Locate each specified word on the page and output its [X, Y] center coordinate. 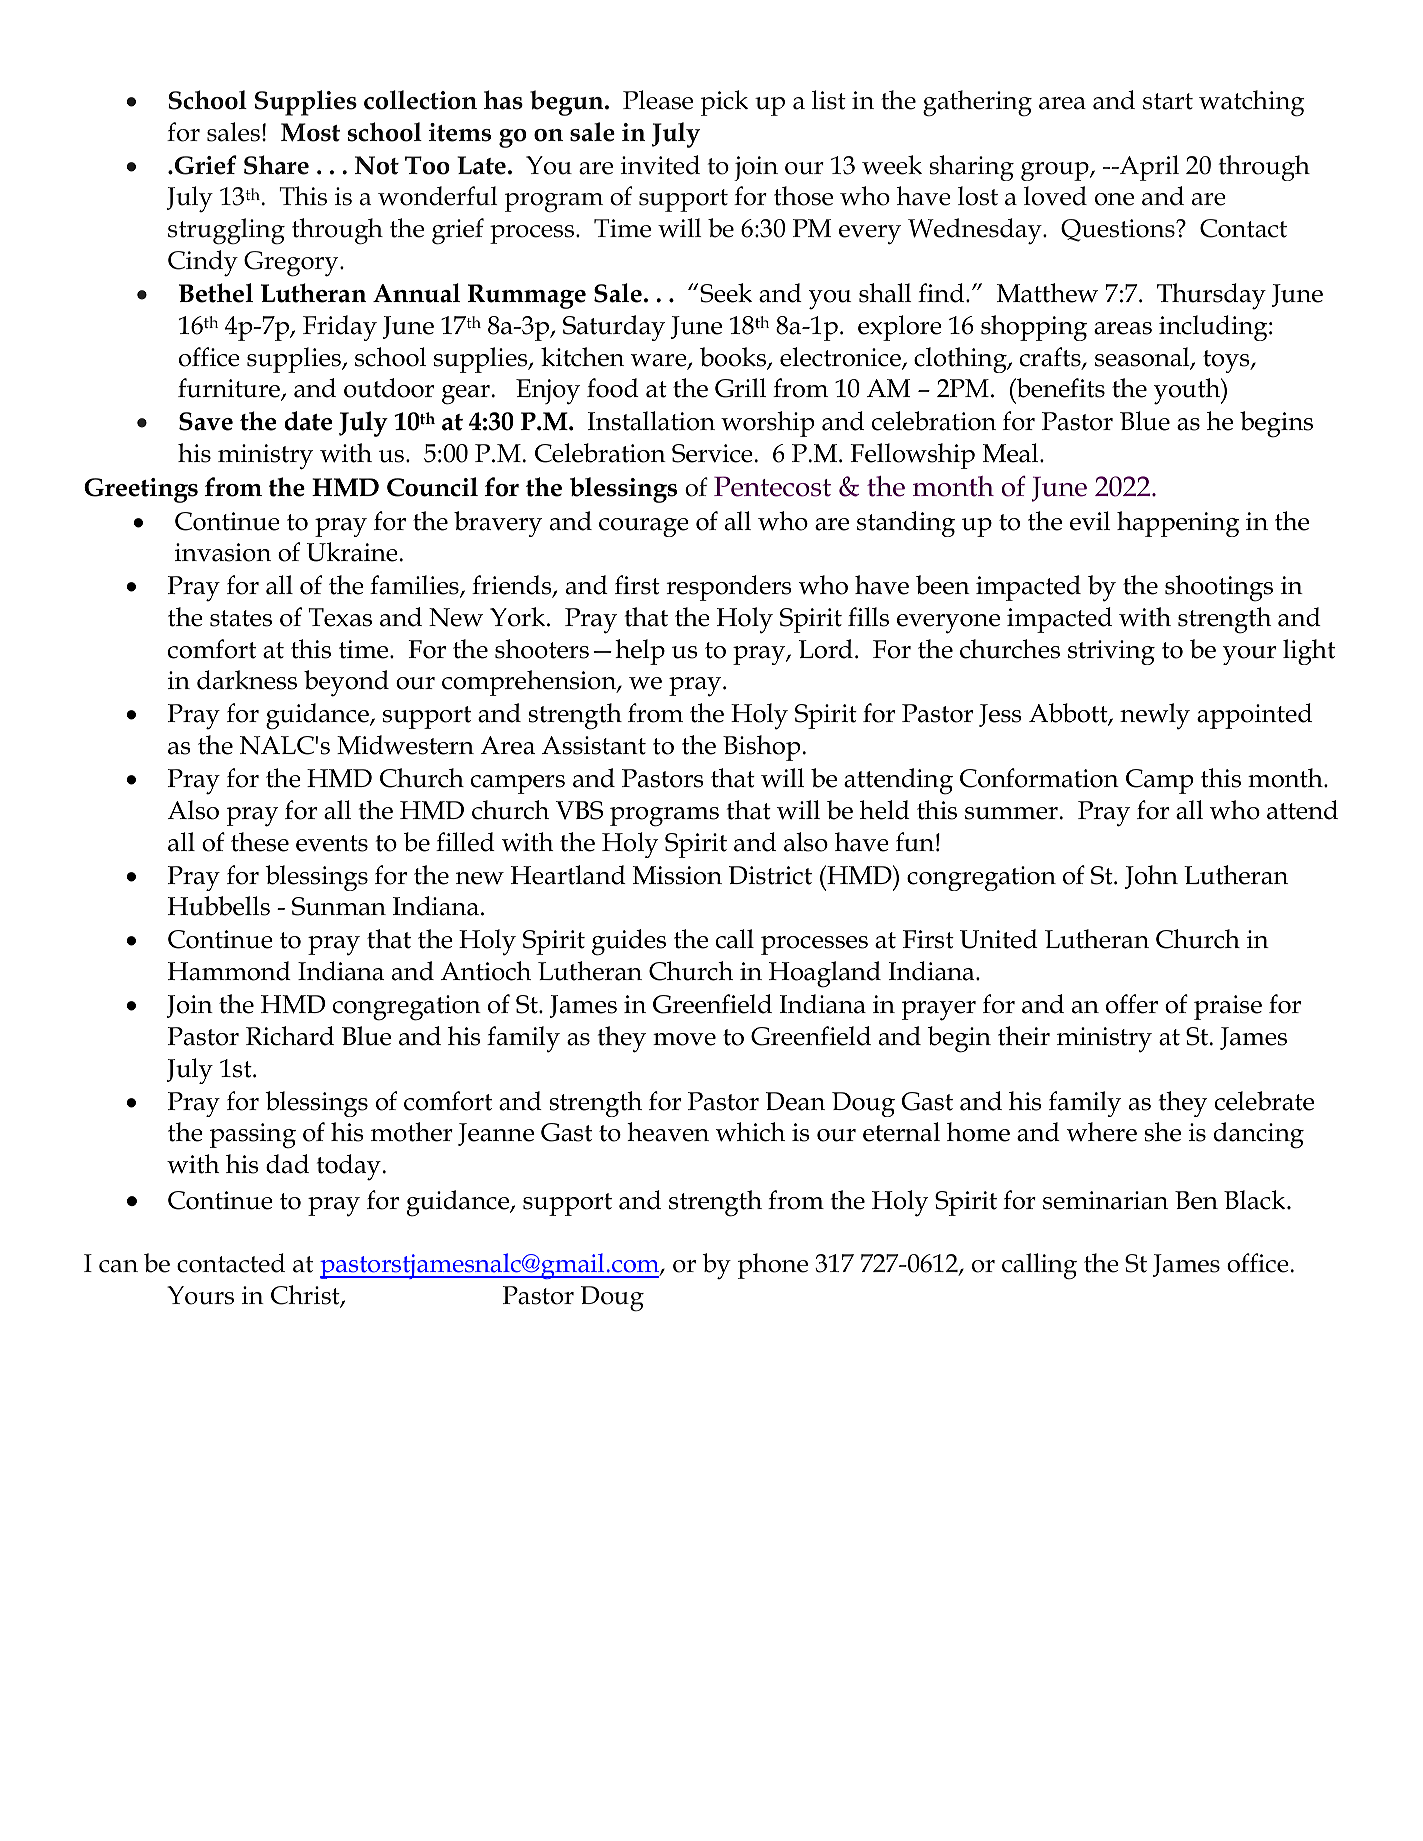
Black [1256, 1200]
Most [310, 132]
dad [287, 1164]
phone [773, 1266]
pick [724, 103]
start [1168, 101]
